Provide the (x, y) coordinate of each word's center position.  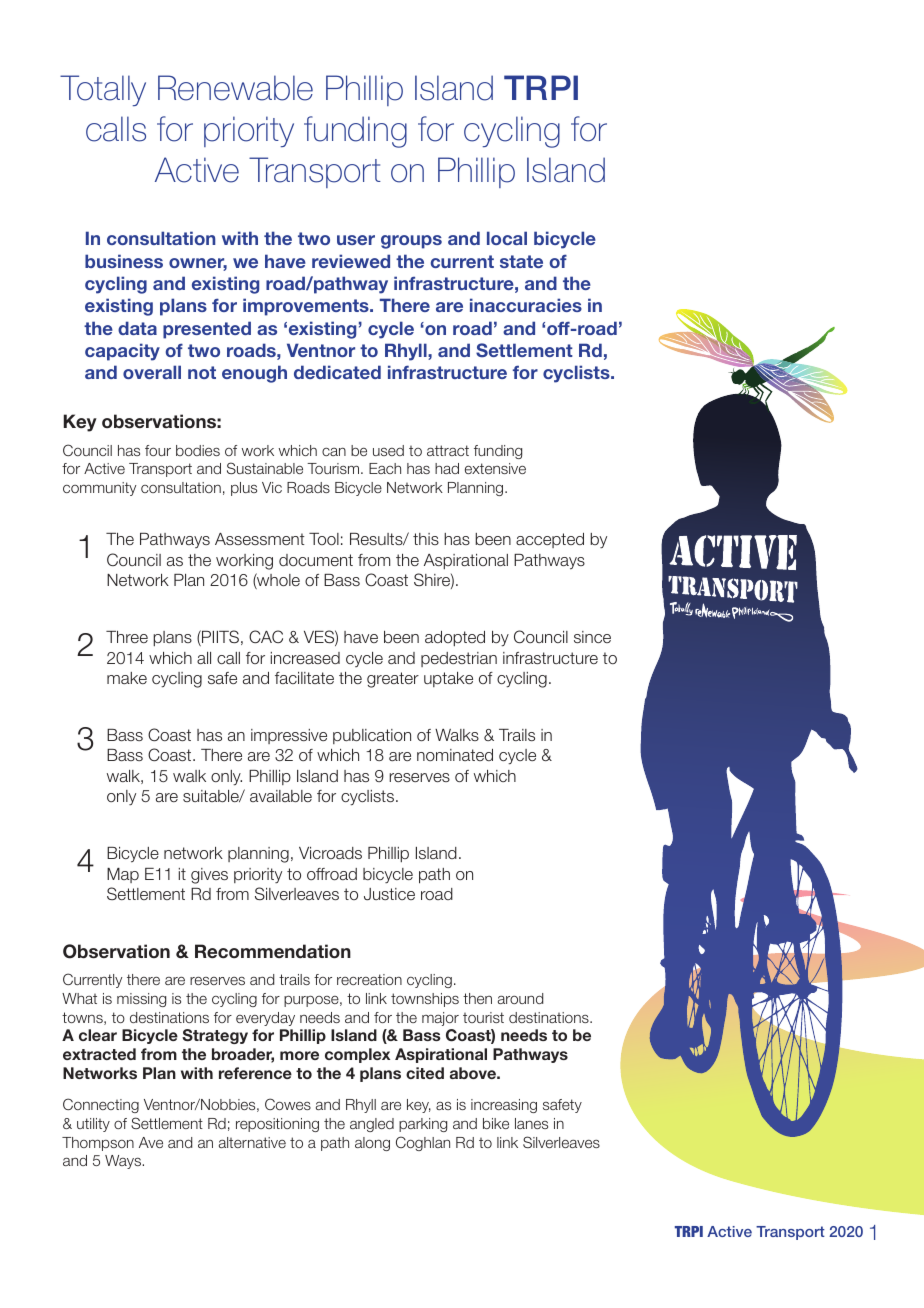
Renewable (235, 88)
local (507, 238)
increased (305, 658)
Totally (103, 90)
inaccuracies (526, 305)
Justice (389, 894)
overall (152, 372)
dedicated (337, 372)
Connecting (101, 1105)
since (592, 637)
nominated (455, 755)
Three (127, 637)
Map (123, 875)
